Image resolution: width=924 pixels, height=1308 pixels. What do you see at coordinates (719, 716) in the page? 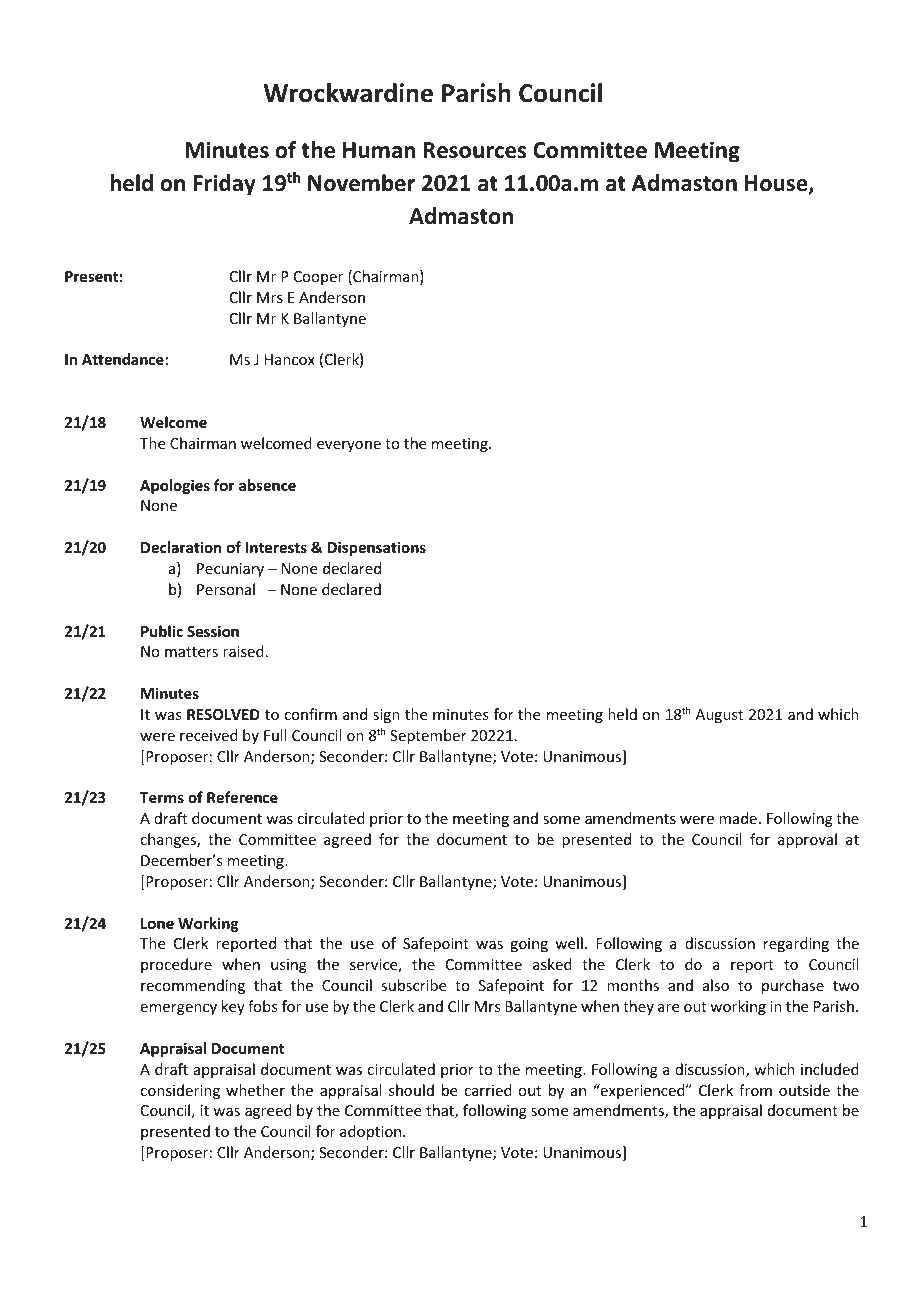
I see `August` at bounding box center [719, 716].
